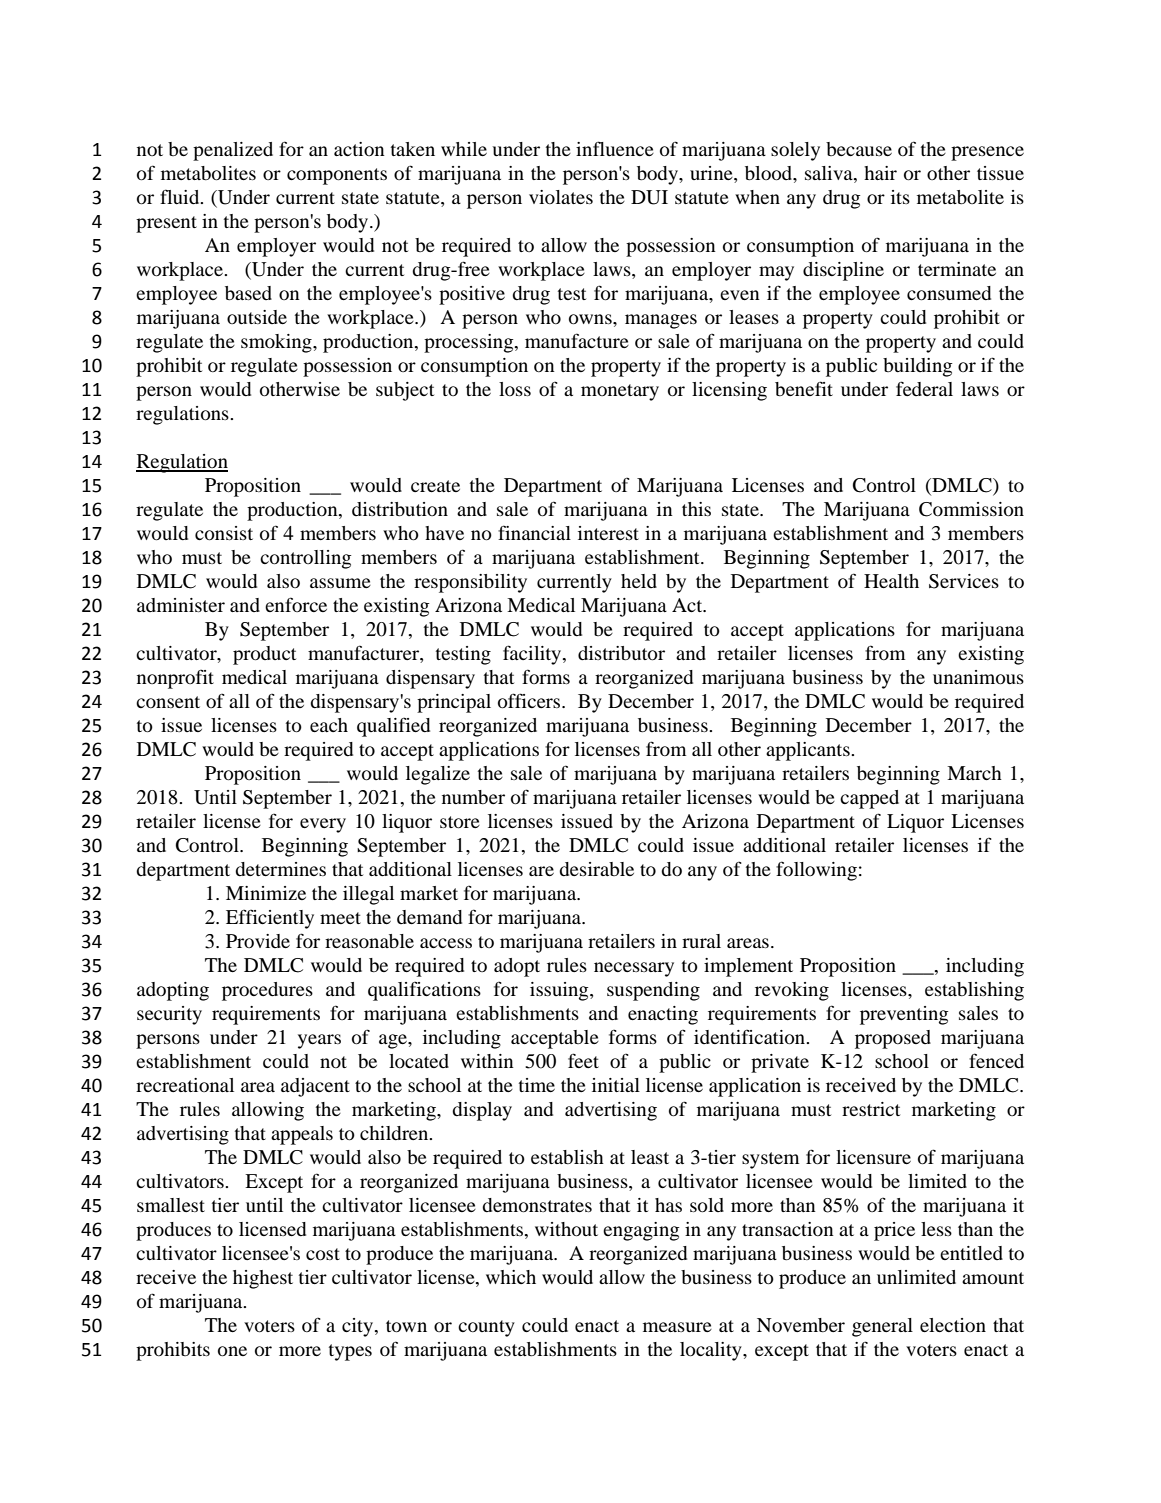  What do you see at coordinates (530, 700) in the image?
I see `officers` at bounding box center [530, 700].
